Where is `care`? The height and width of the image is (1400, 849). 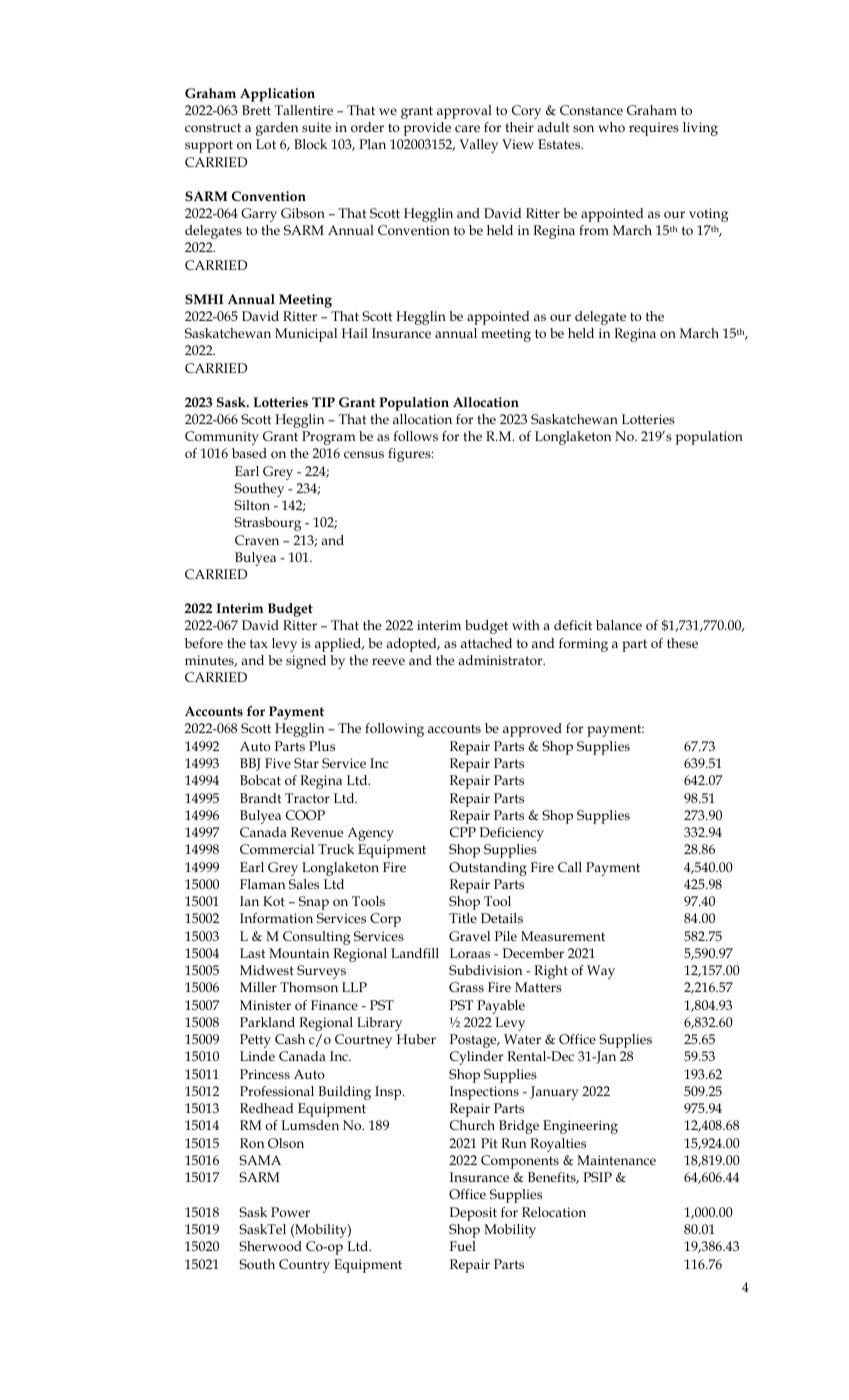
care is located at coordinates (467, 128).
